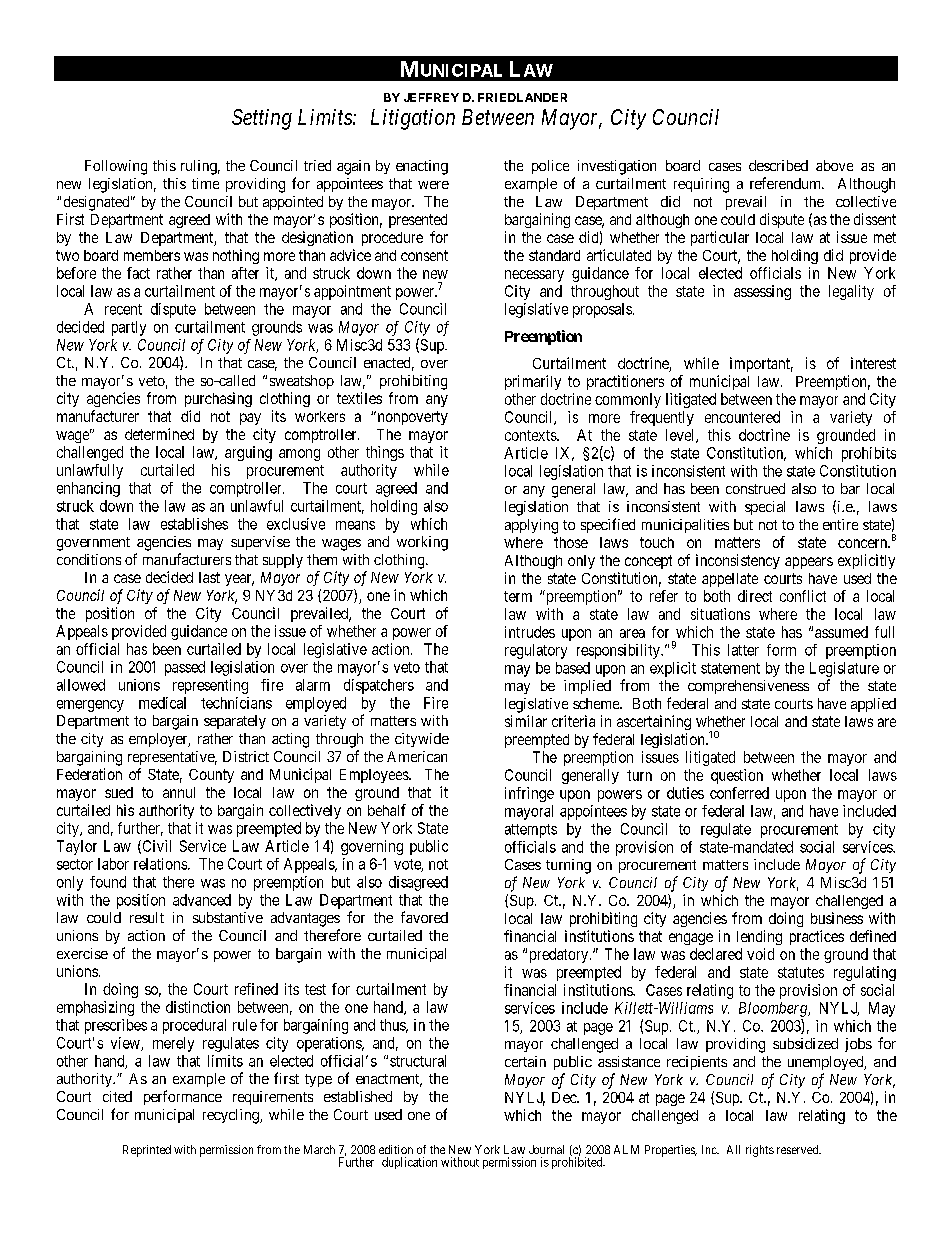 This document has height=1233, width=952. What do you see at coordinates (530, 632) in the document?
I see `intrudes` at bounding box center [530, 632].
